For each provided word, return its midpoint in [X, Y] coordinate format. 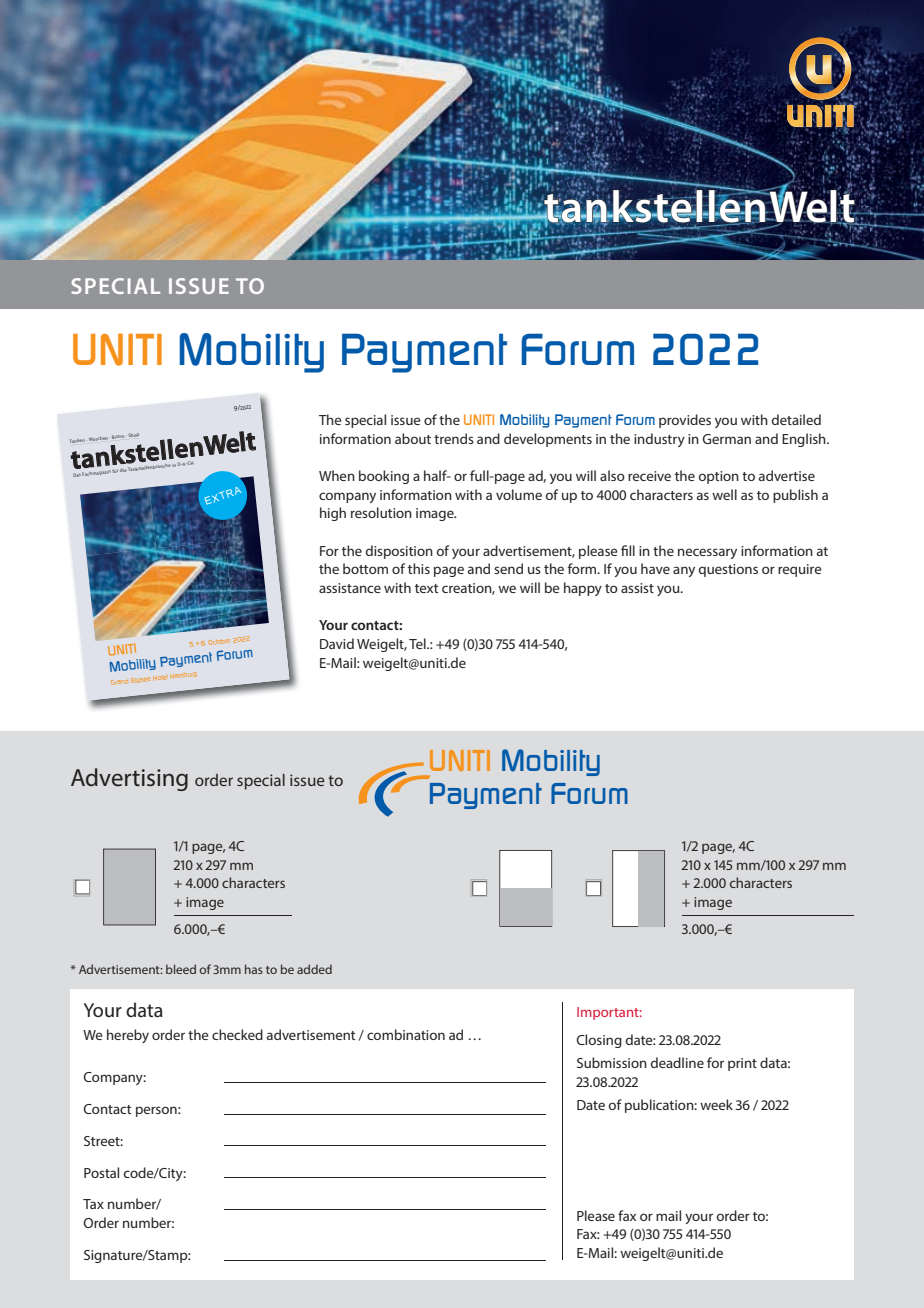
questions [728, 570]
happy [583, 589]
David [337, 643]
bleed [181, 969]
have [655, 568]
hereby [128, 1036]
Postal [101, 1172]
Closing [599, 1041]
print [742, 1064]
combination [406, 1034]
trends [454, 438]
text [427, 588]
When [337, 475]
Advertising [129, 779]
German [726, 439]
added [314, 969]
